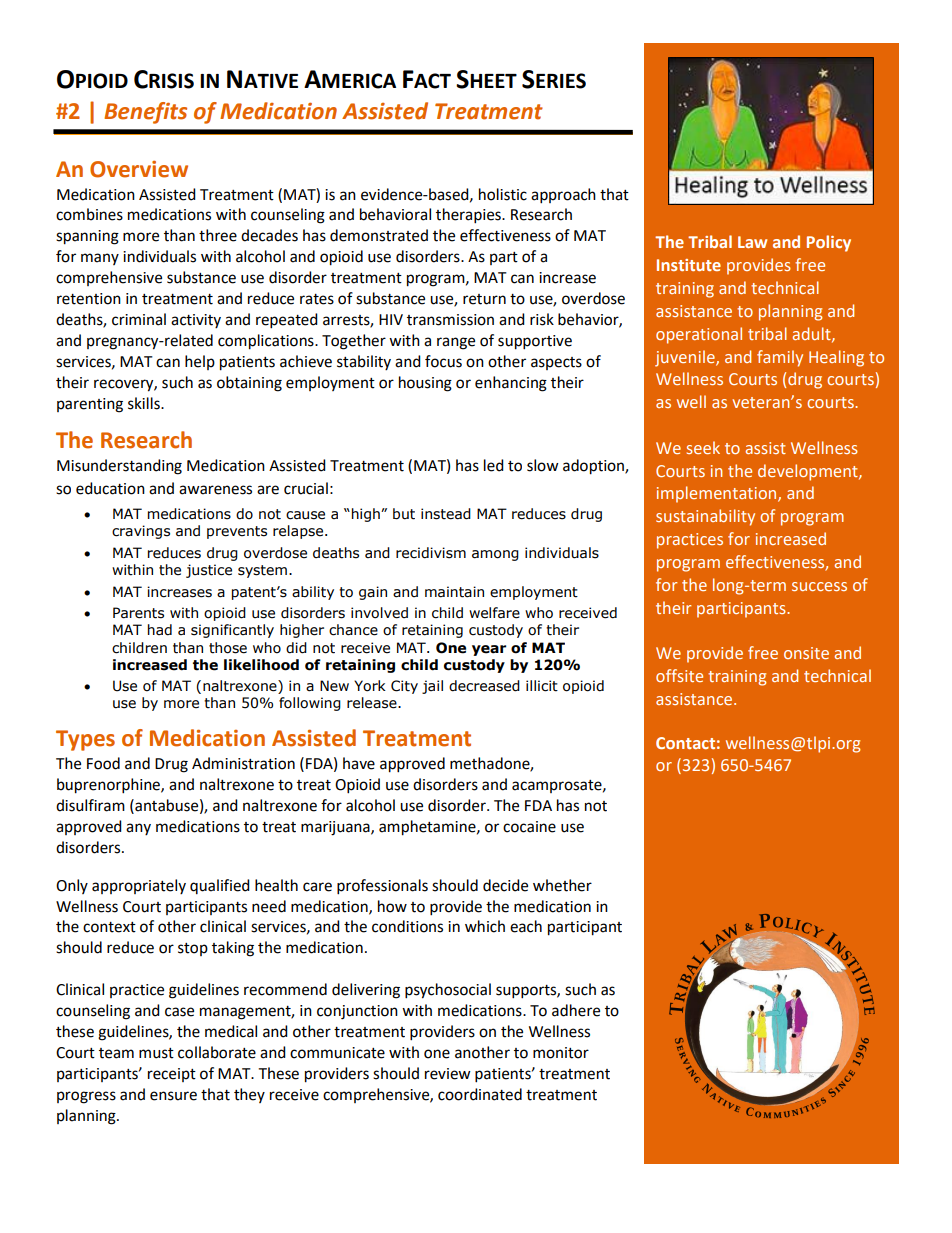 This image has height=1233, width=952. What do you see at coordinates (139, 886) in the image?
I see `appropriately` at bounding box center [139, 886].
